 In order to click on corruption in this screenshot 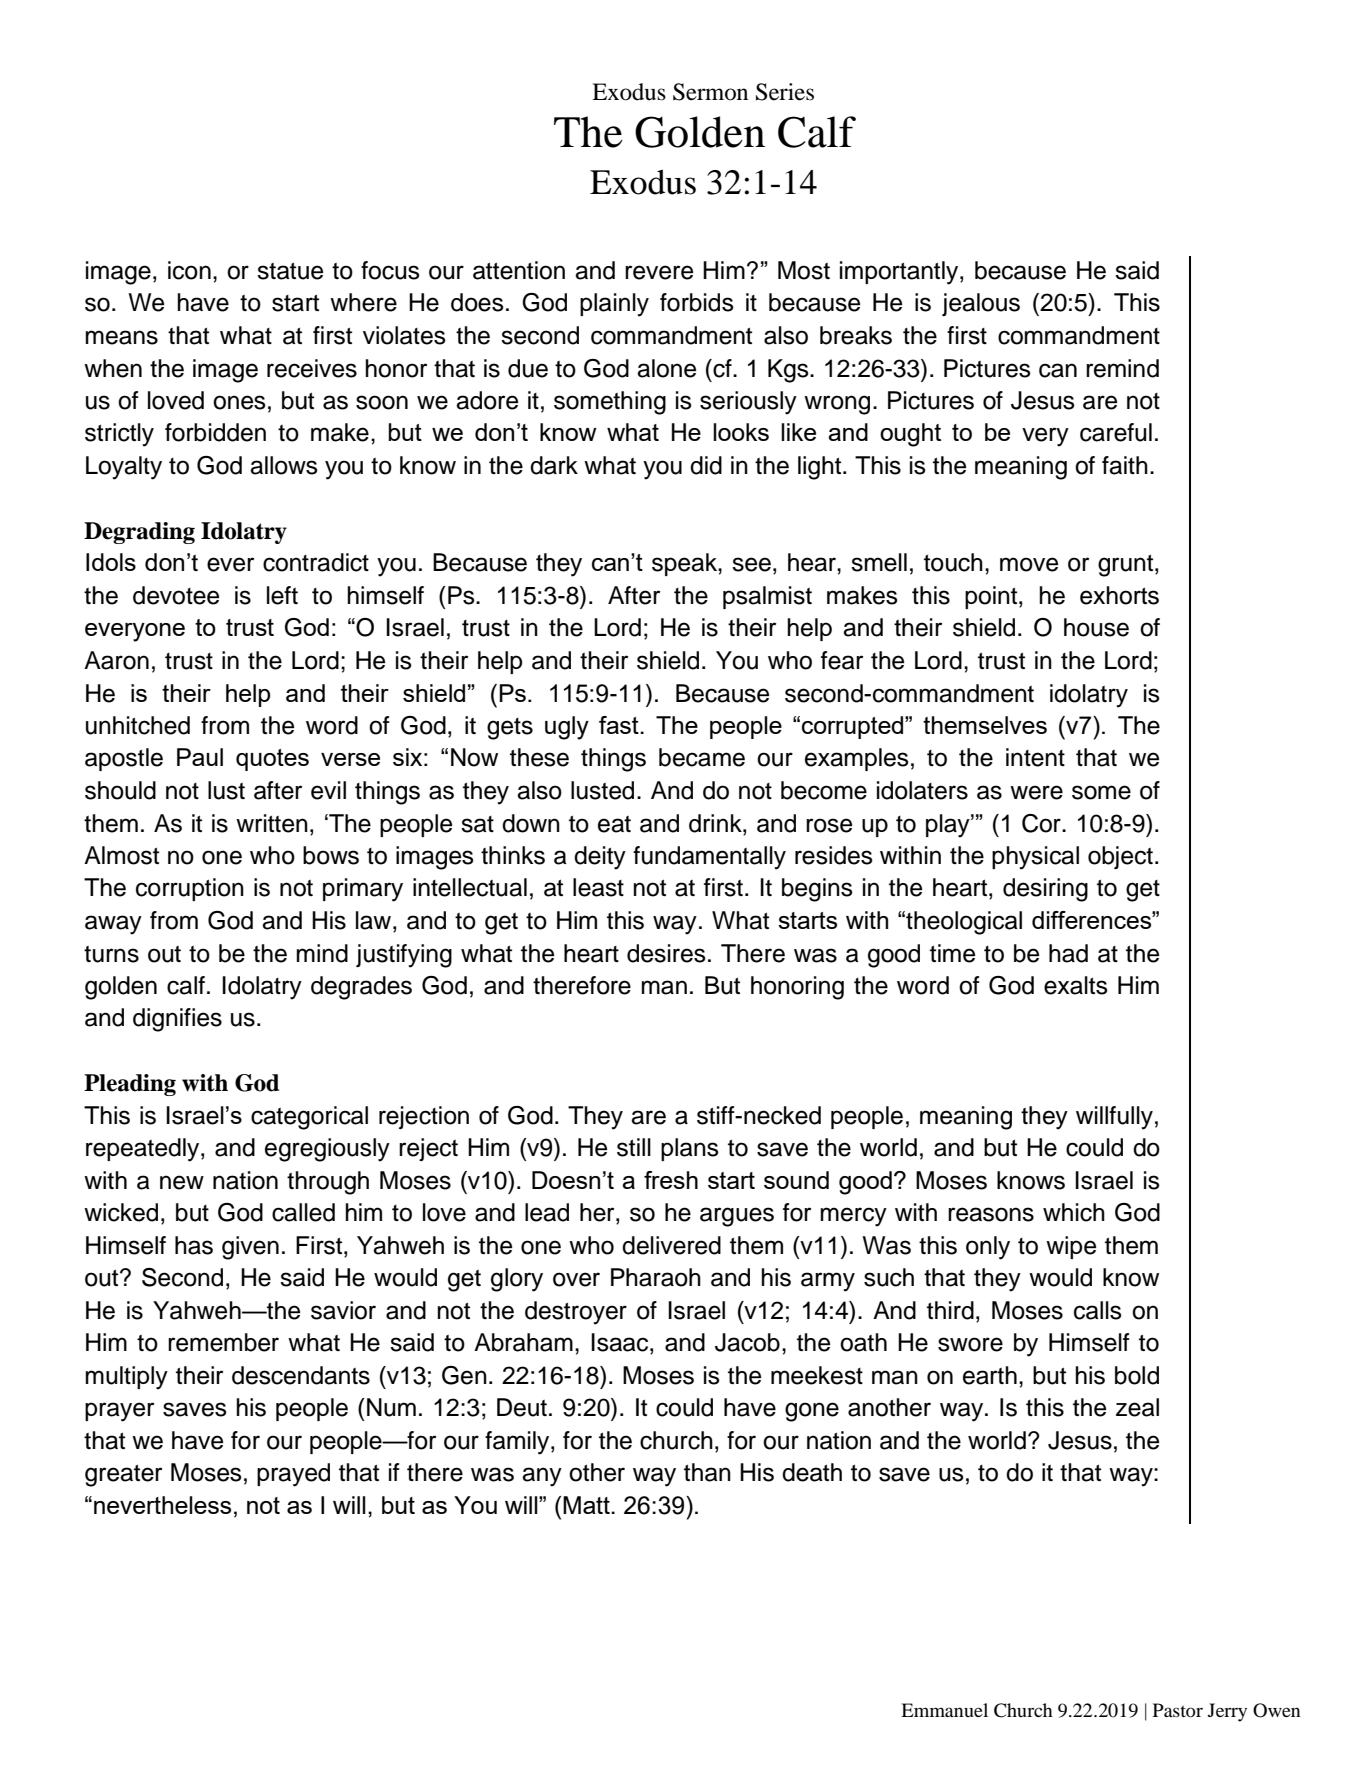, I will do `click(190, 889)`.
